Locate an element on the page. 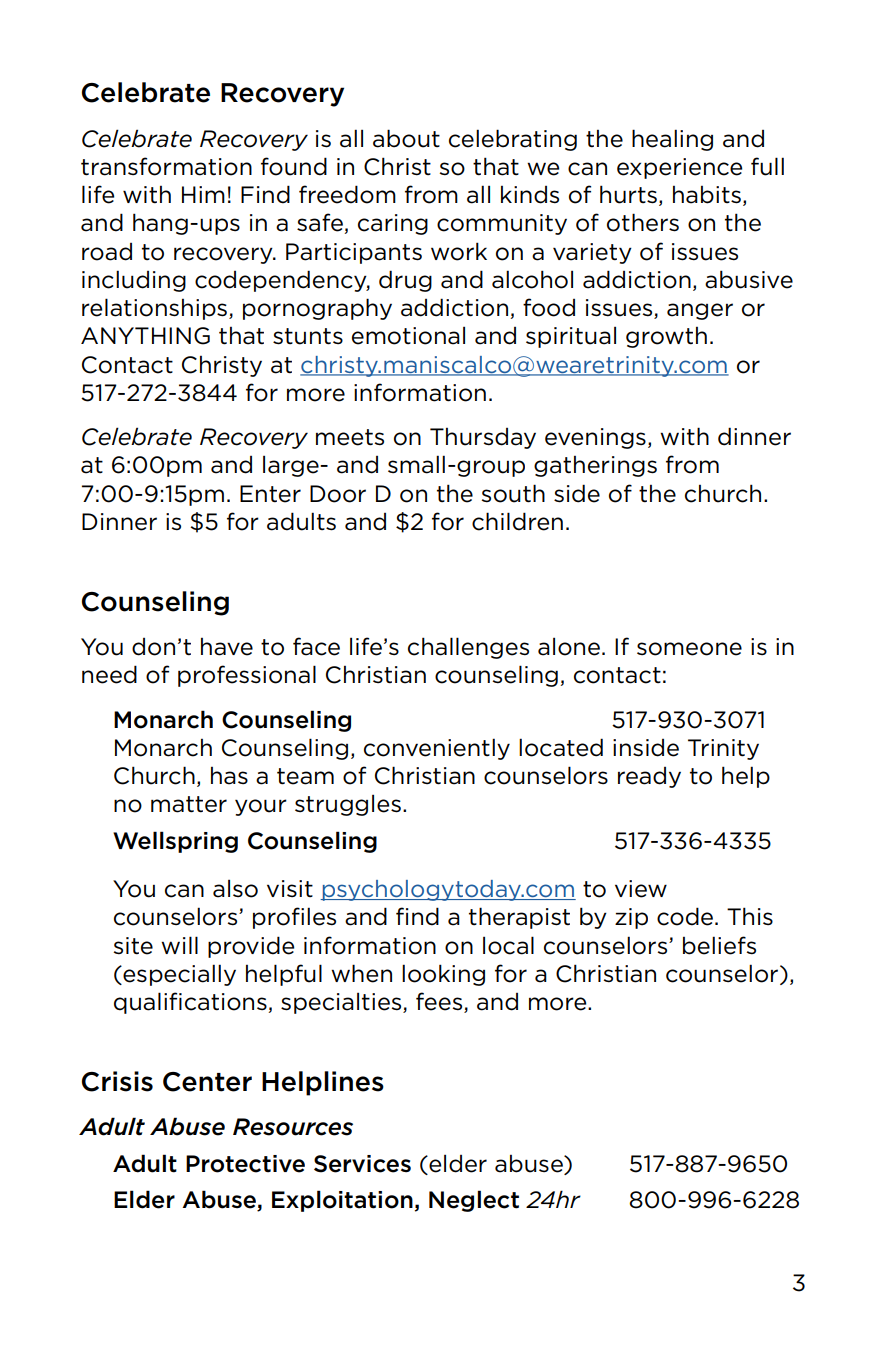 This document has height=1372, width=887. transformation is located at coordinates (166, 166).
